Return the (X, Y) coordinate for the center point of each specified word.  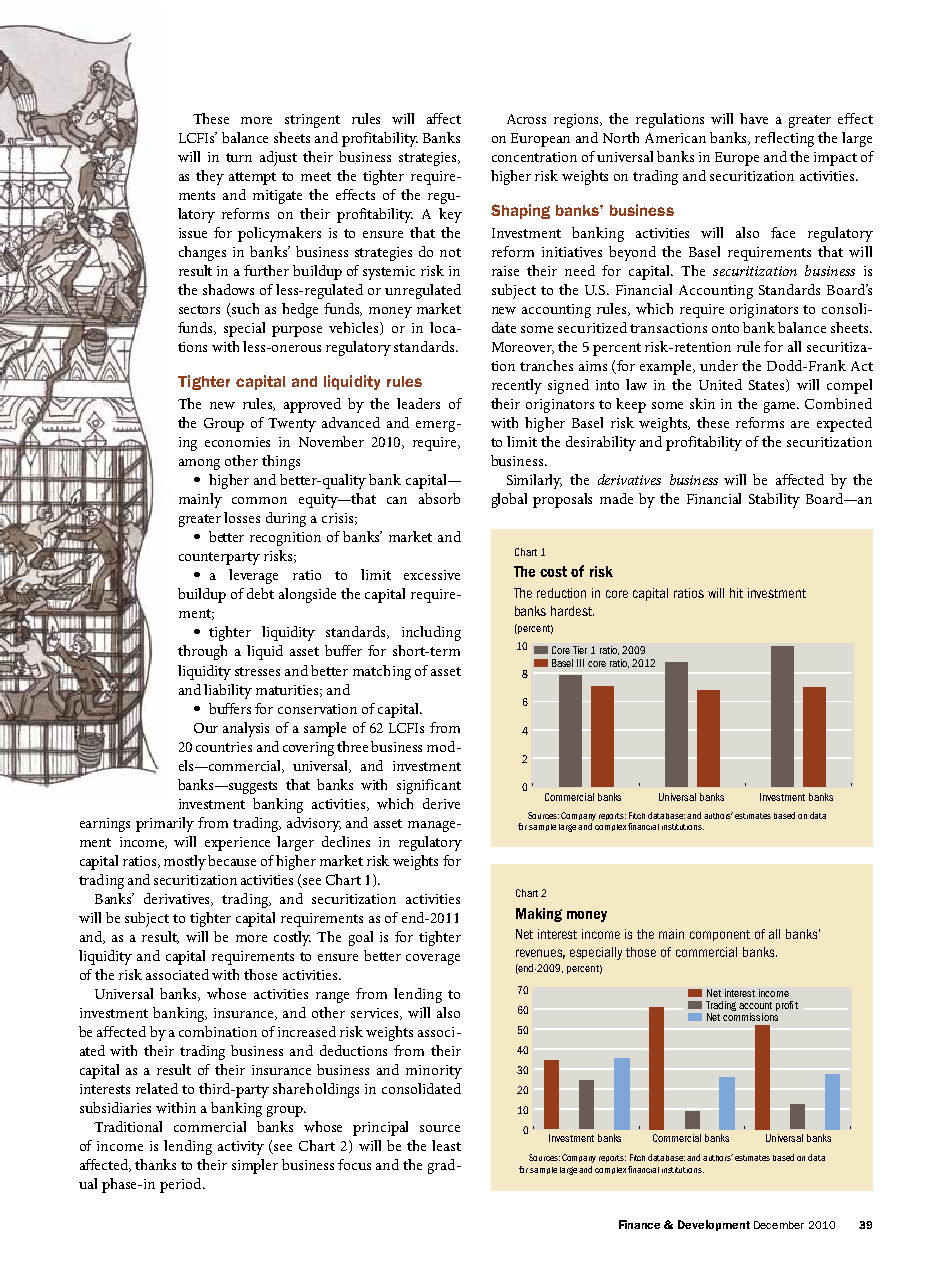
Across (526, 119)
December (779, 1225)
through (202, 652)
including (431, 633)
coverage (433, 959)
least (446, 1145)
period (182, 1185)
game (781, 407)
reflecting (784, 139)
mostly (185, 862)
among (199, 464)
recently (517, 386)
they (210, 177)
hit (736, 593)
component (720, 935)
